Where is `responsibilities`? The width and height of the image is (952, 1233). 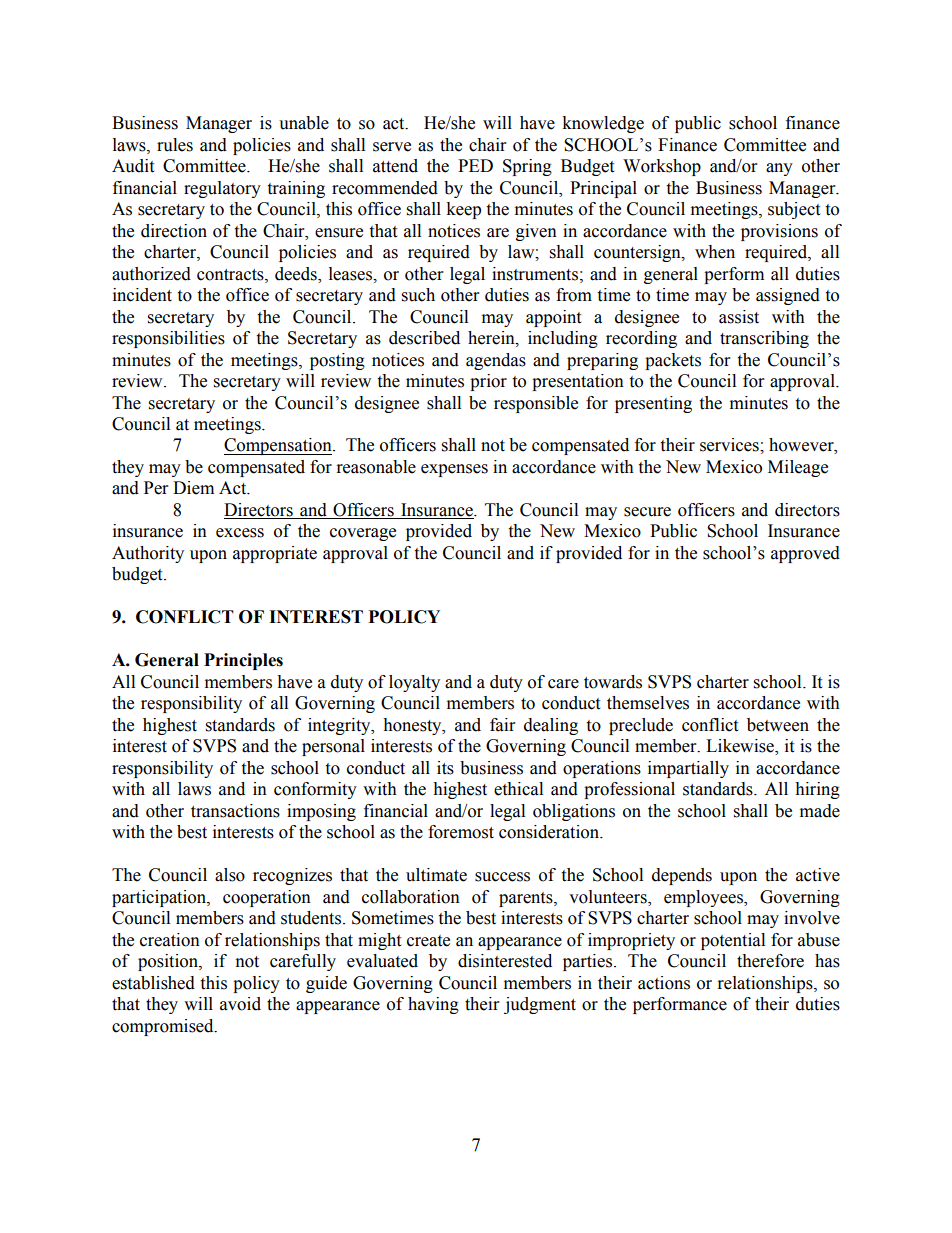 responsibilities is located at coordinates (168, 339).
